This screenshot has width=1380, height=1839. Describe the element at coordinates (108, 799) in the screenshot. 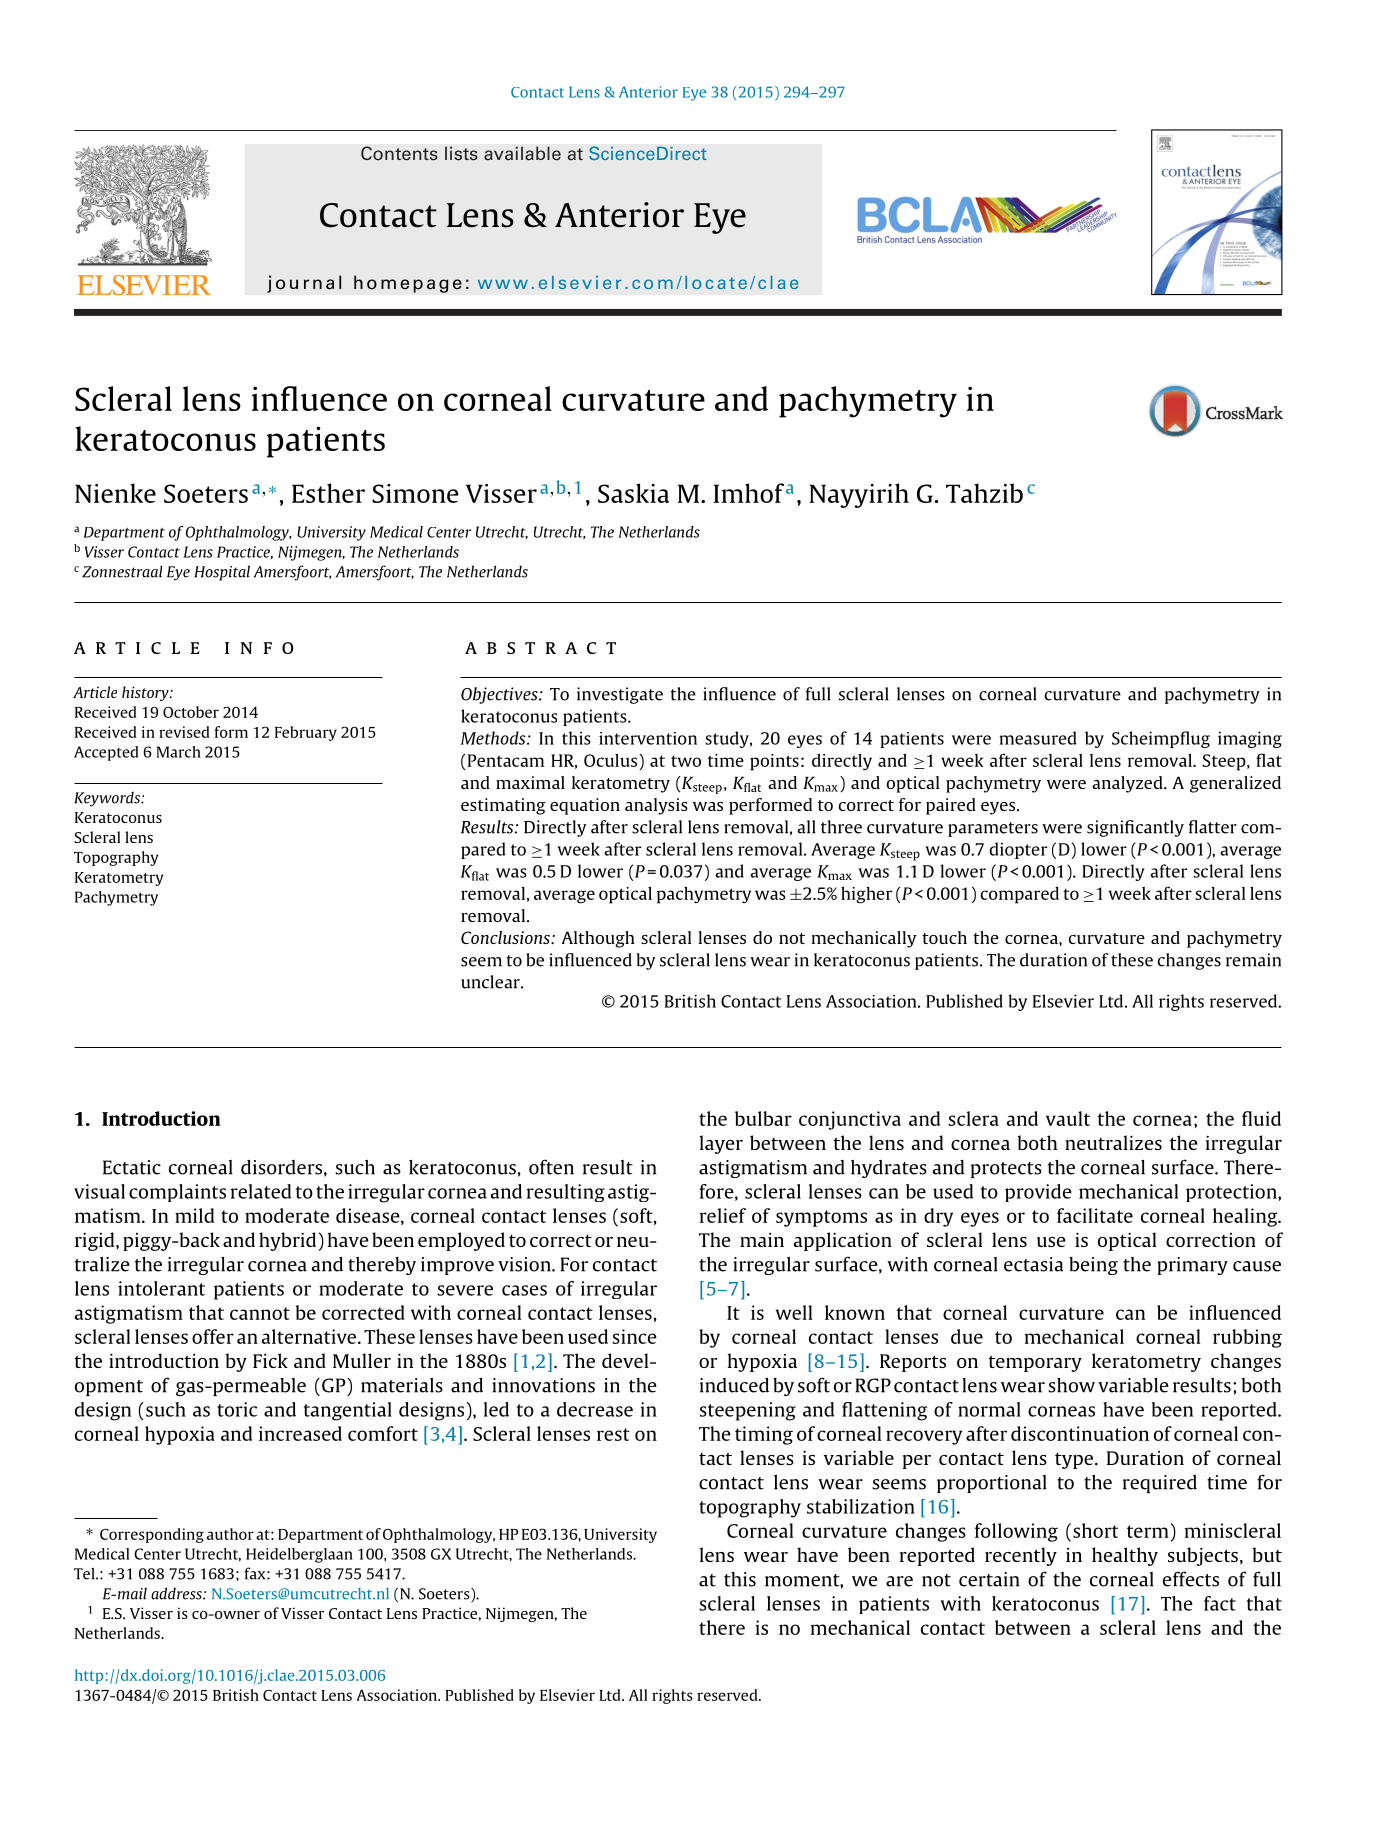

I see `Keywords` at that location.
